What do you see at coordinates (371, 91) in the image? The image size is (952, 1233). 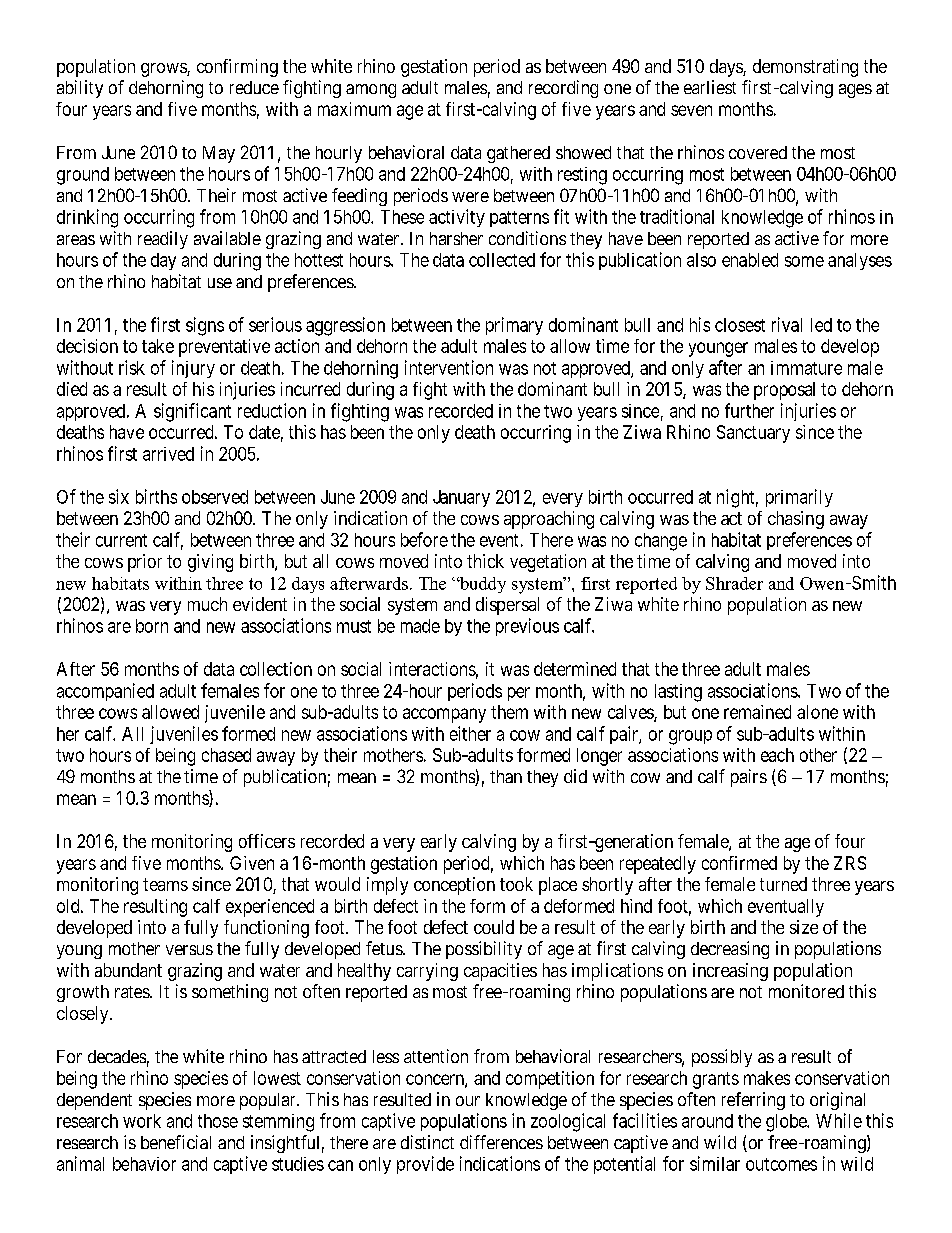 I see `among` at bounding box center [371, 91].
